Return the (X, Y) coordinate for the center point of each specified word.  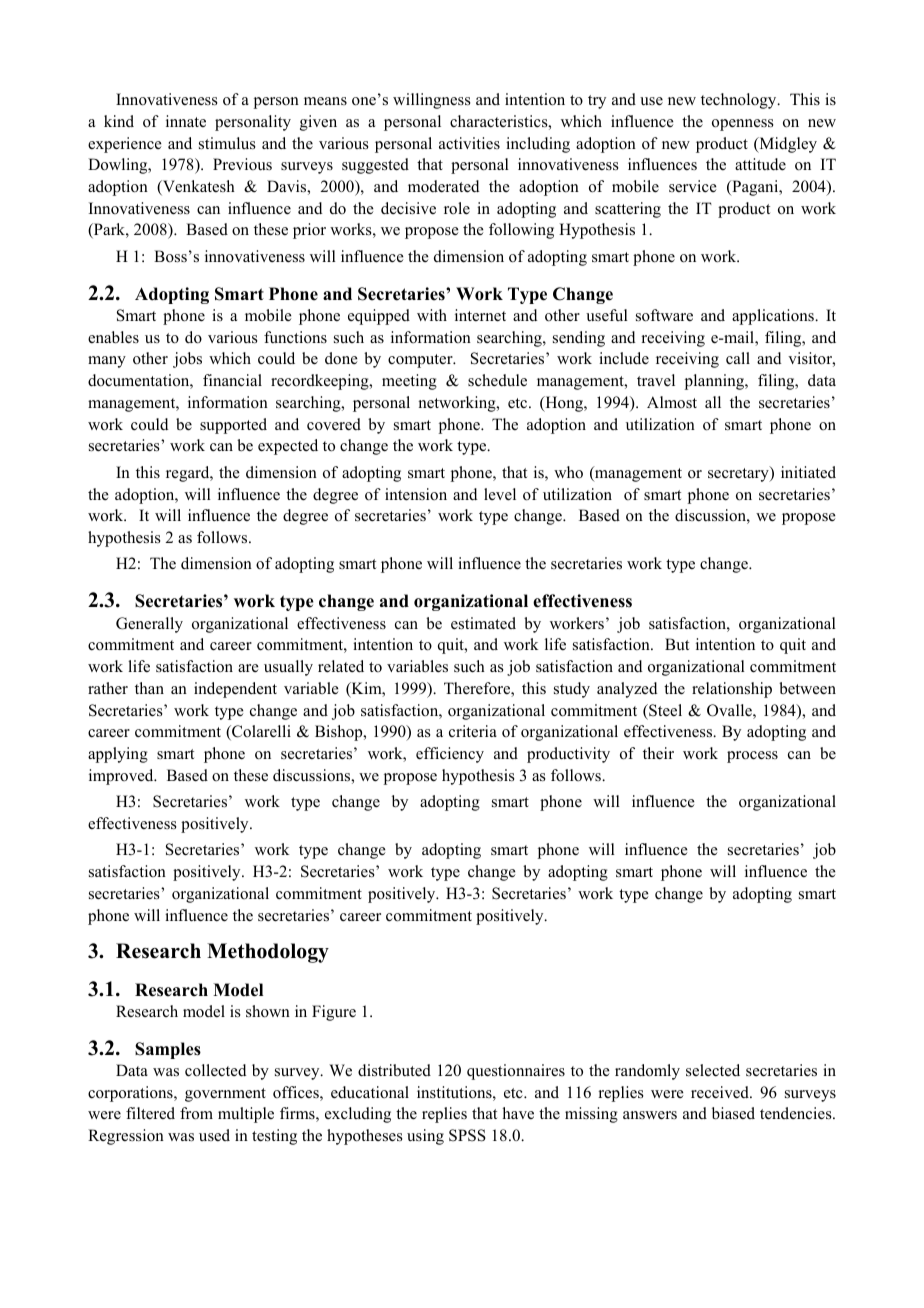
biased (733, 1113)
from (196, 1113)
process (752, 757)
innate (186, 121)
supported (233, 426)
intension (416, 494)
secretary (739, 474)
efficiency (450, 755)
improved (122, 777)
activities (469, 143)
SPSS (467, 1135)
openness (743, 125)
